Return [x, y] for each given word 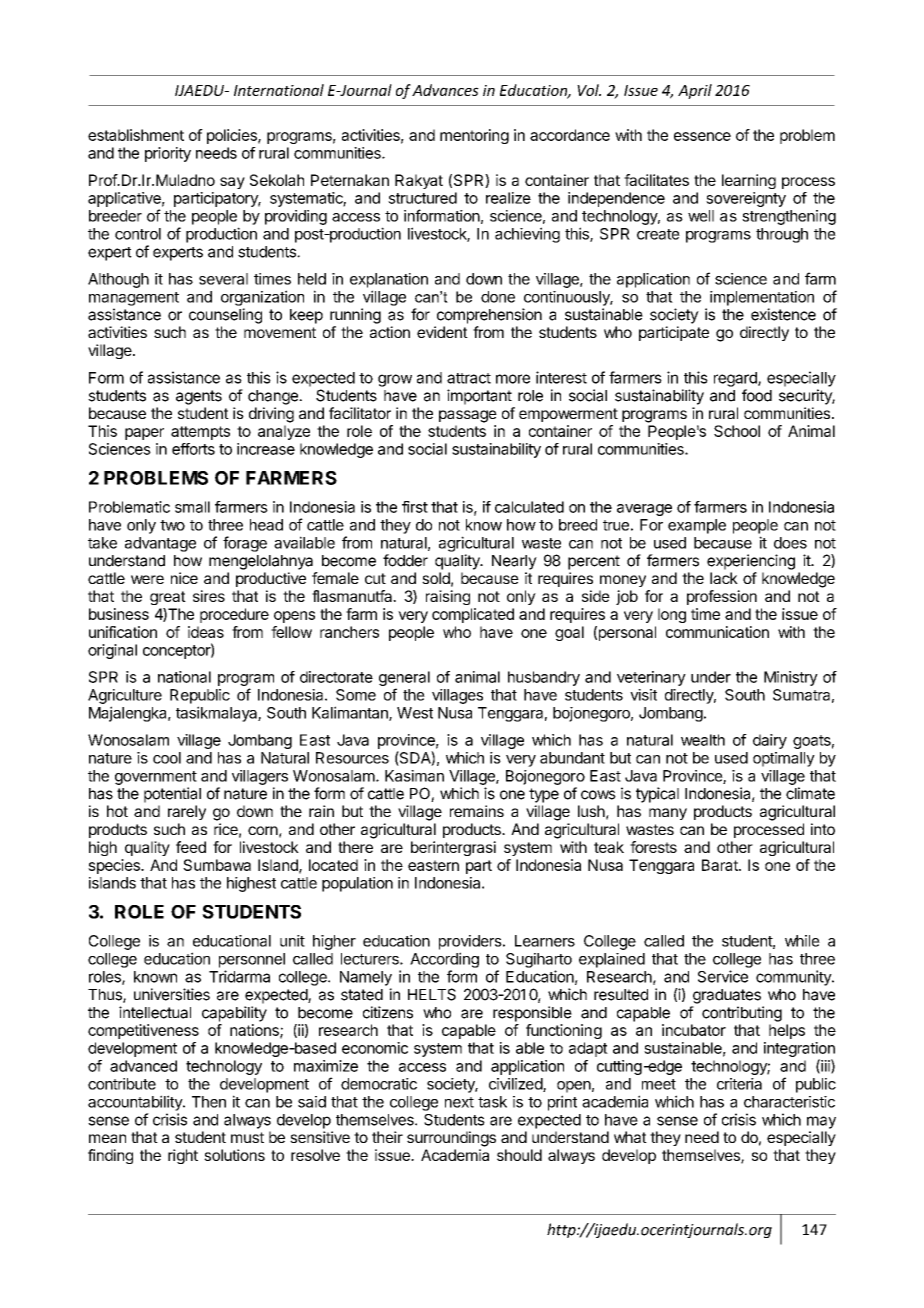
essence [702, 136]
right [183, 1156]
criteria [739, 1084]
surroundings [451, 1139]
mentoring [474, 136]
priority [168, 154]
